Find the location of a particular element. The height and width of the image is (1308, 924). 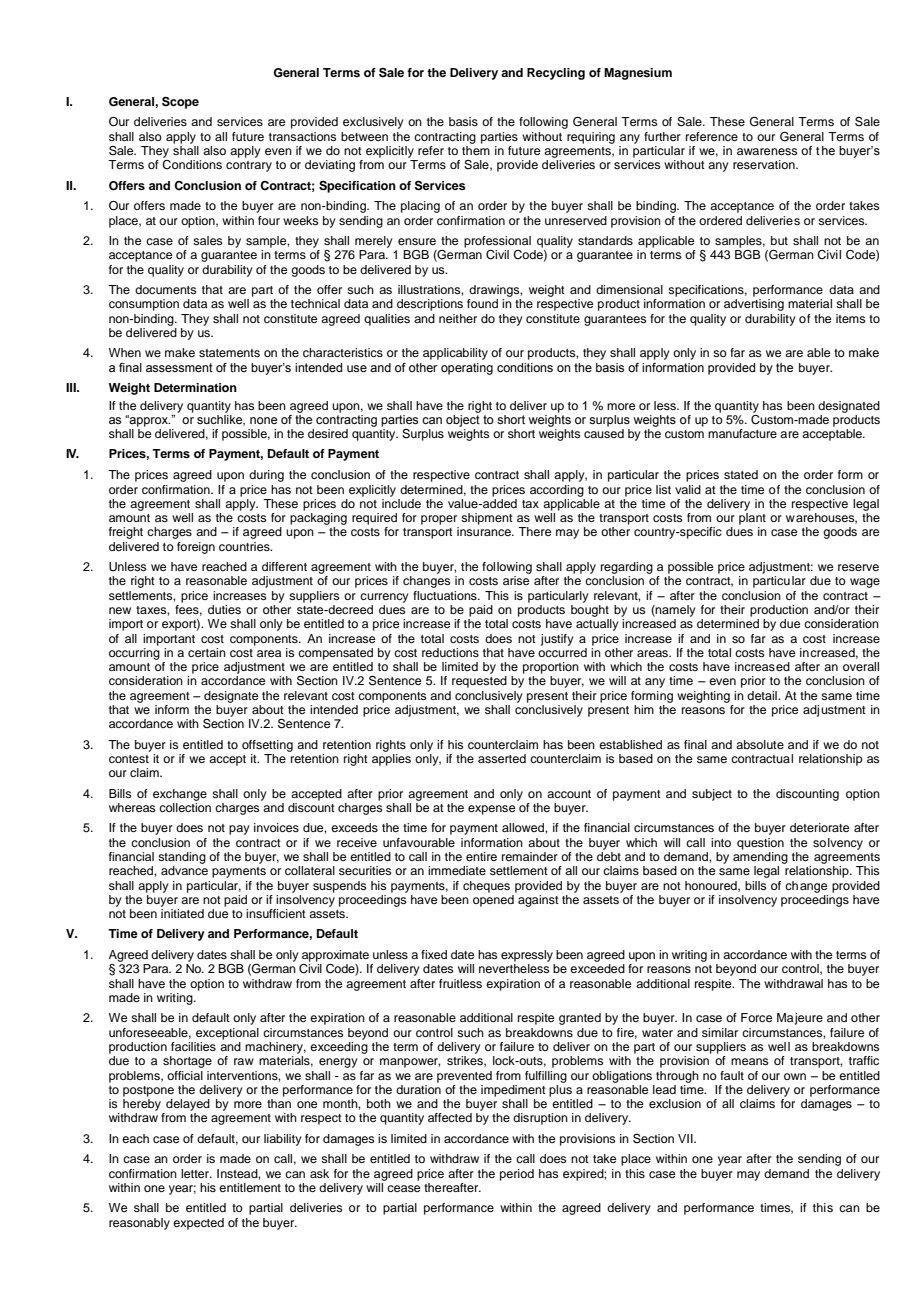

detail is located at coordinates (763, 695).
